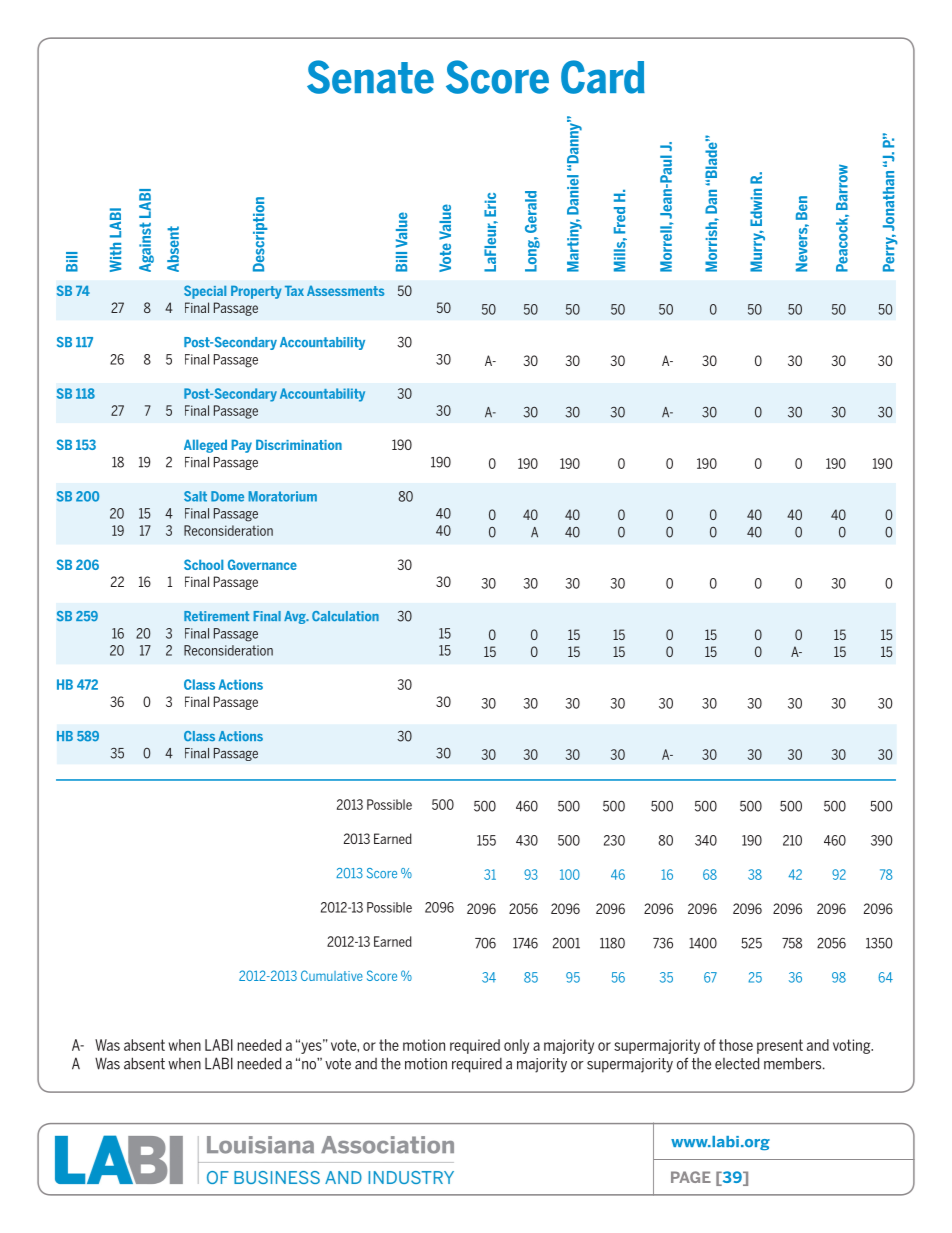 This screenshot has width=952, height=1233. Describe the element at coordinates (332, 975) in the screenshot. I see `Cumulative` at that location.
